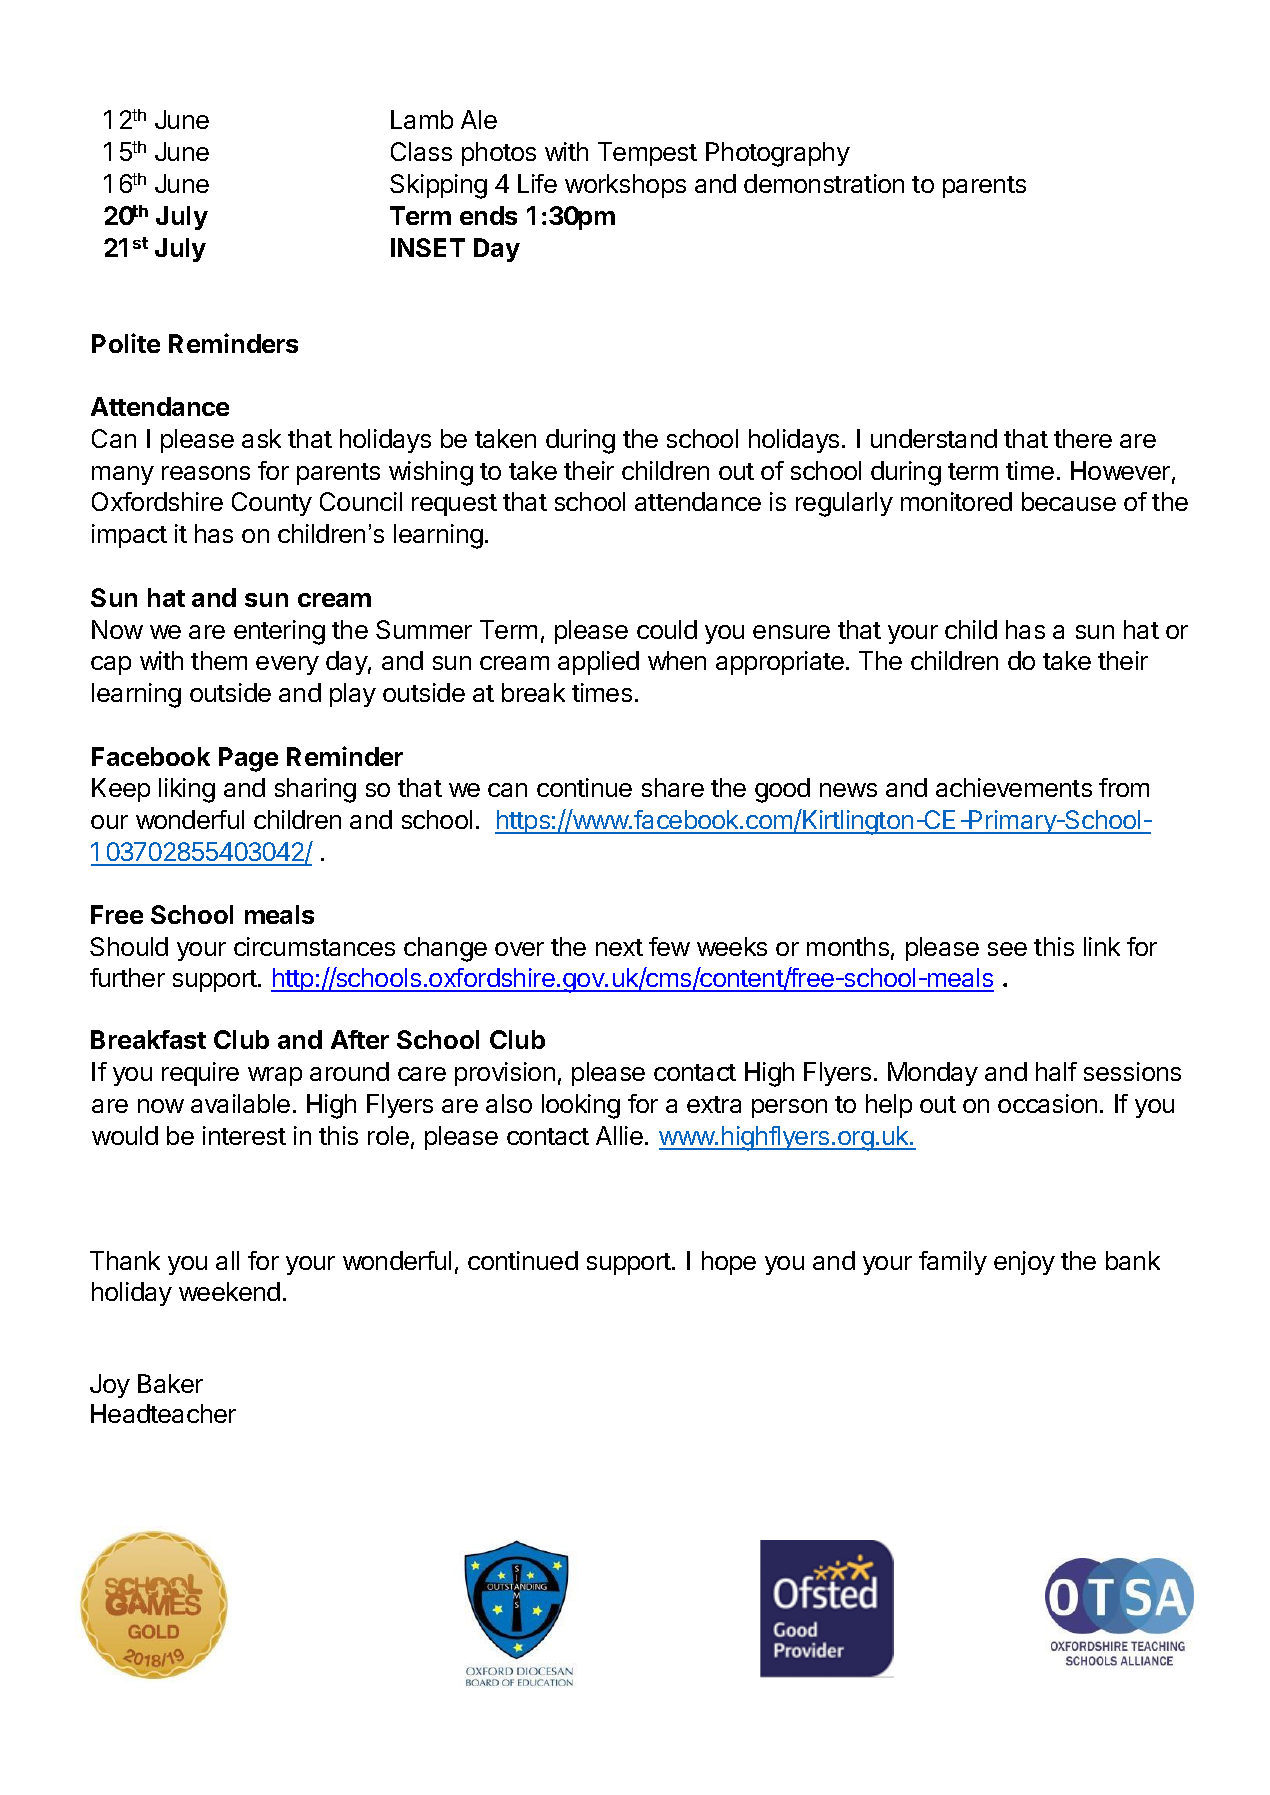 Image resolution: width=1270 pixels, height=1795 pixels. Describe the element at coordinates (581, 1106) in the screenshot. I see `looking` at that location.
